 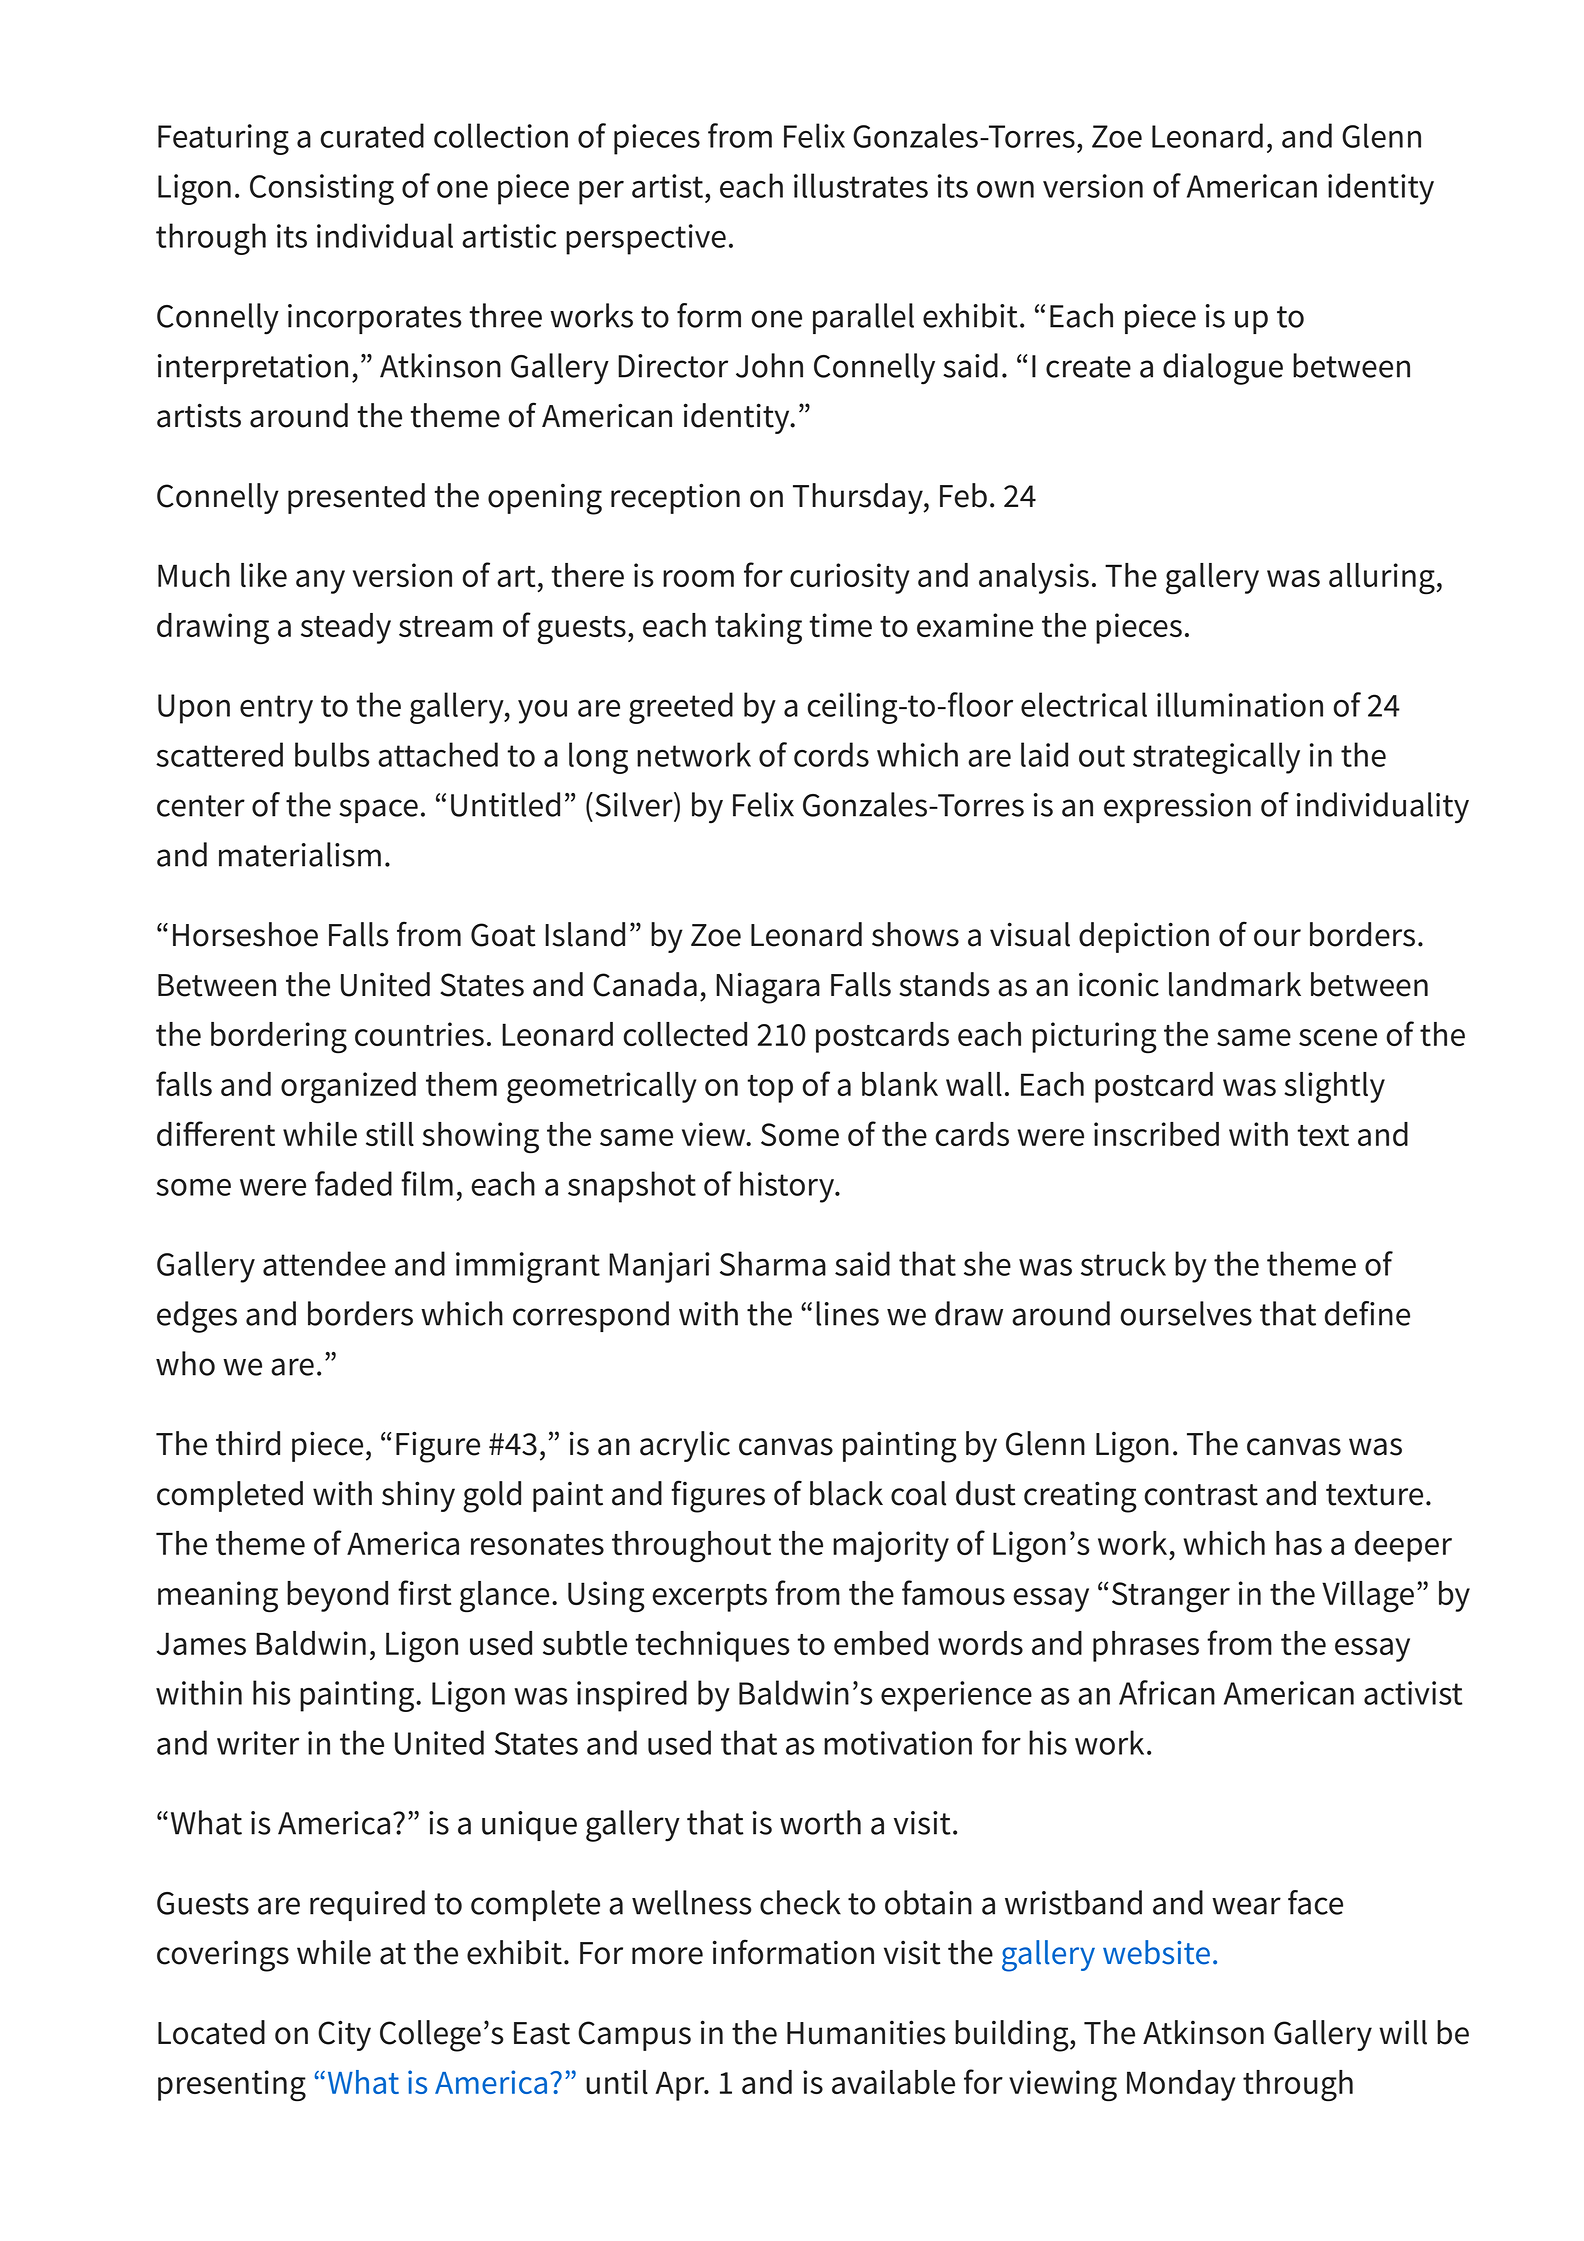 What do you see at coordinates (770, 1089) in the screenshot?
I see `top` at bounding box center [770, 1089].
